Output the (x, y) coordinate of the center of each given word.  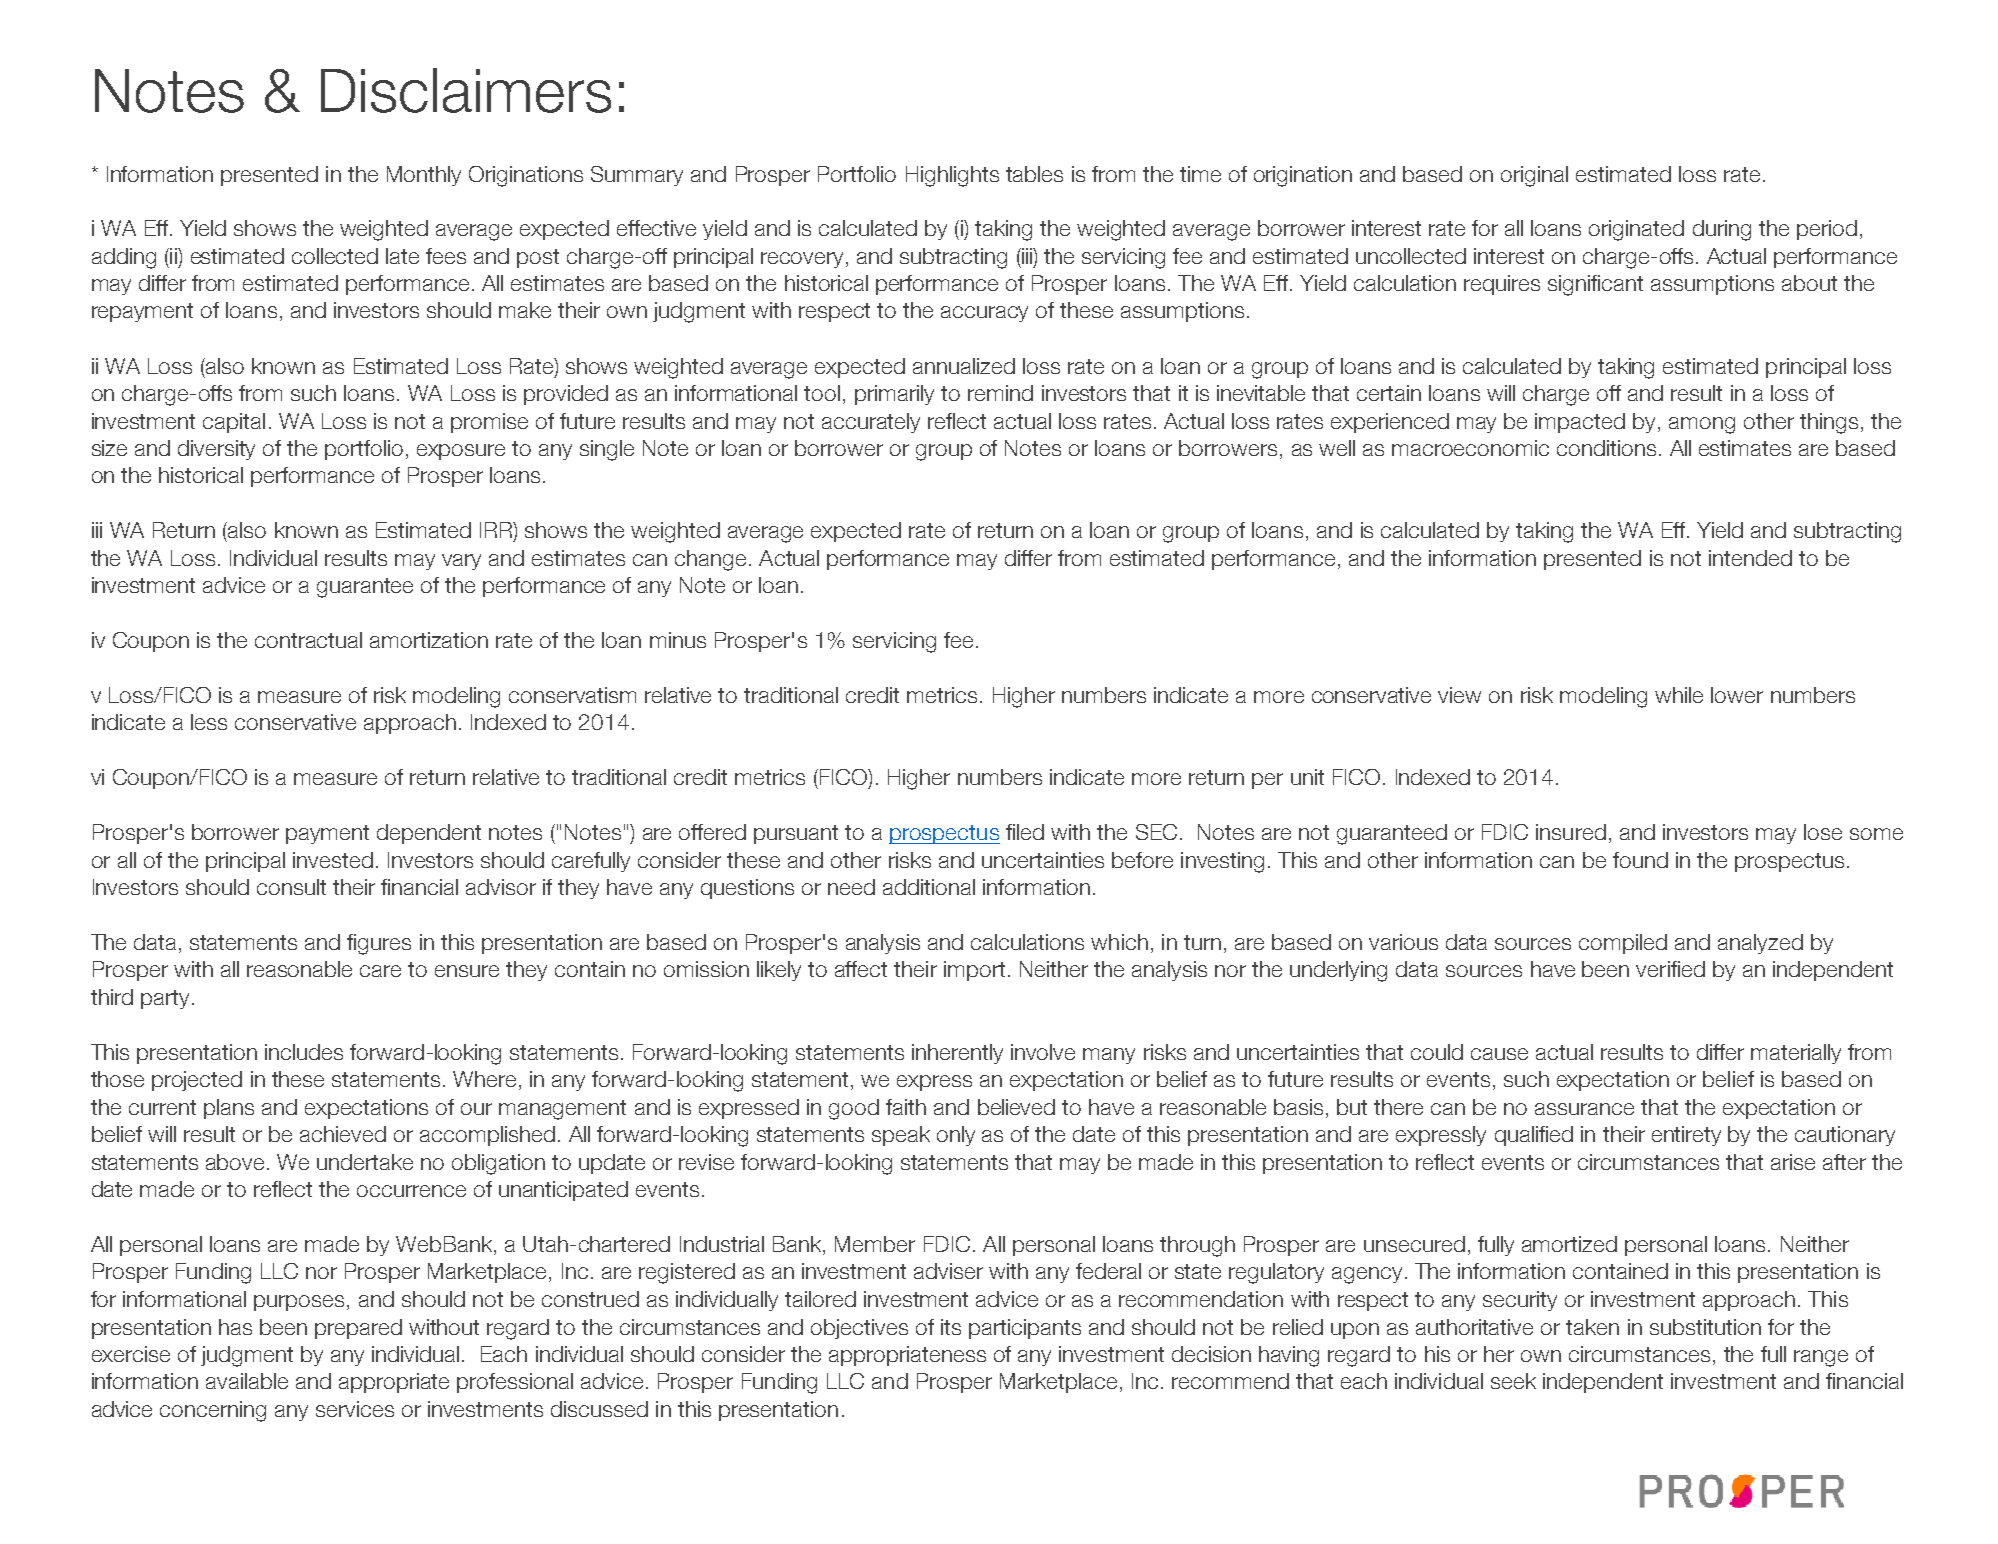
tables (1034, 174)
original (1534, 176)
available (247, 1381)
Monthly (424, 176)
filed (1025, 832)
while (1679, 695)
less (209, 722)
